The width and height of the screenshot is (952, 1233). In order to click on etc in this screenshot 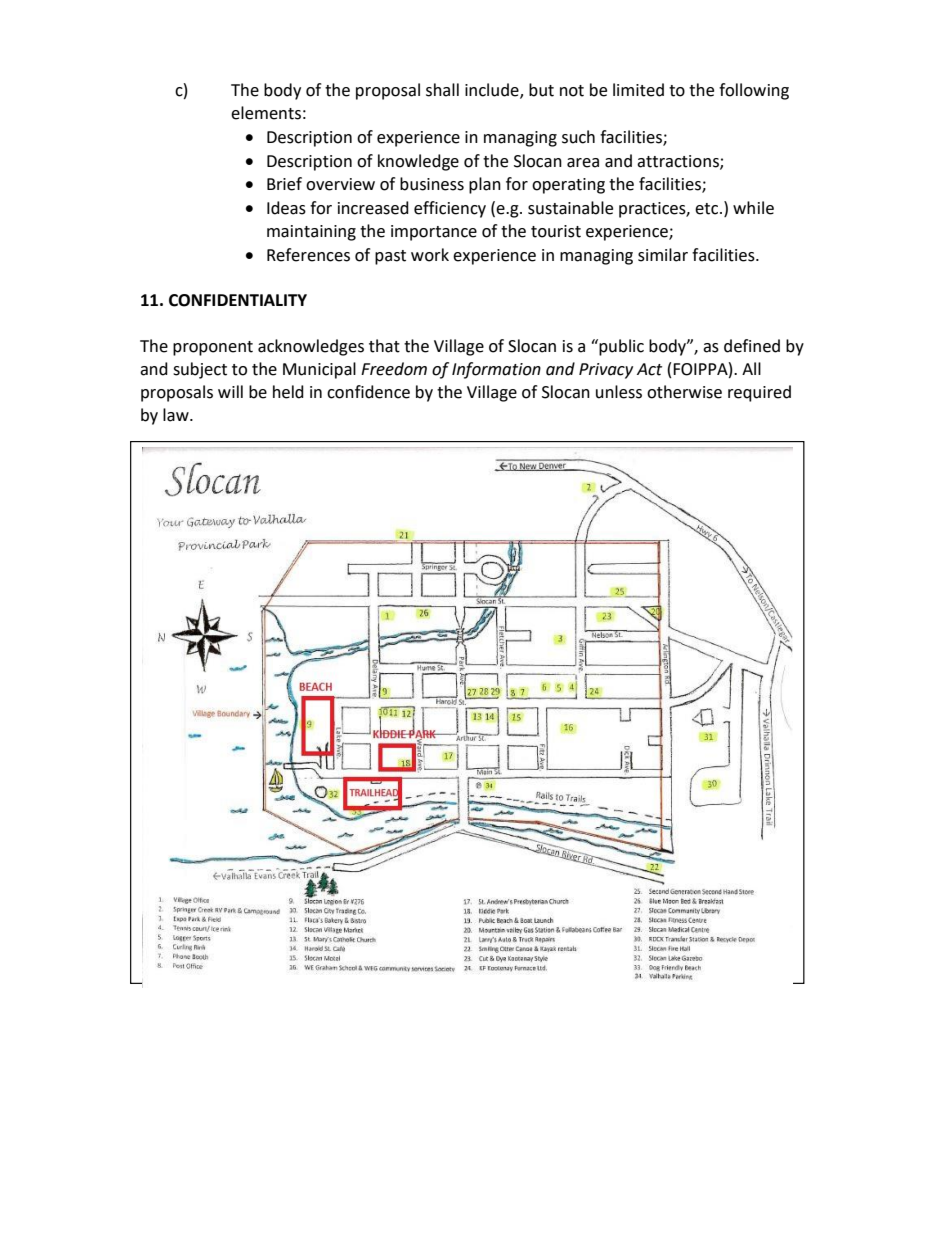, I will do `click(708, 209)`.
